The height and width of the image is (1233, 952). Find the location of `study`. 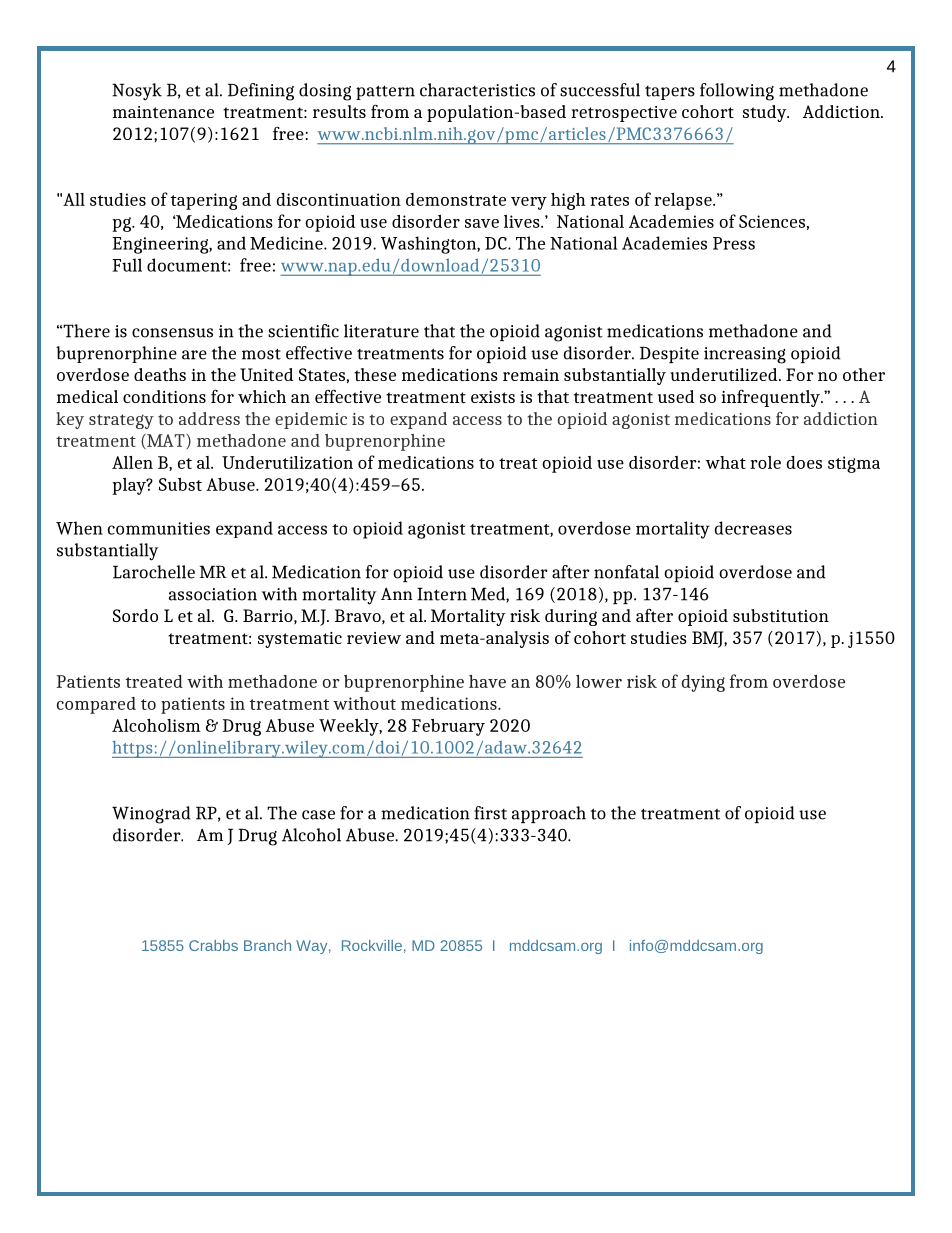

study is located at coordinates (766, 113).
